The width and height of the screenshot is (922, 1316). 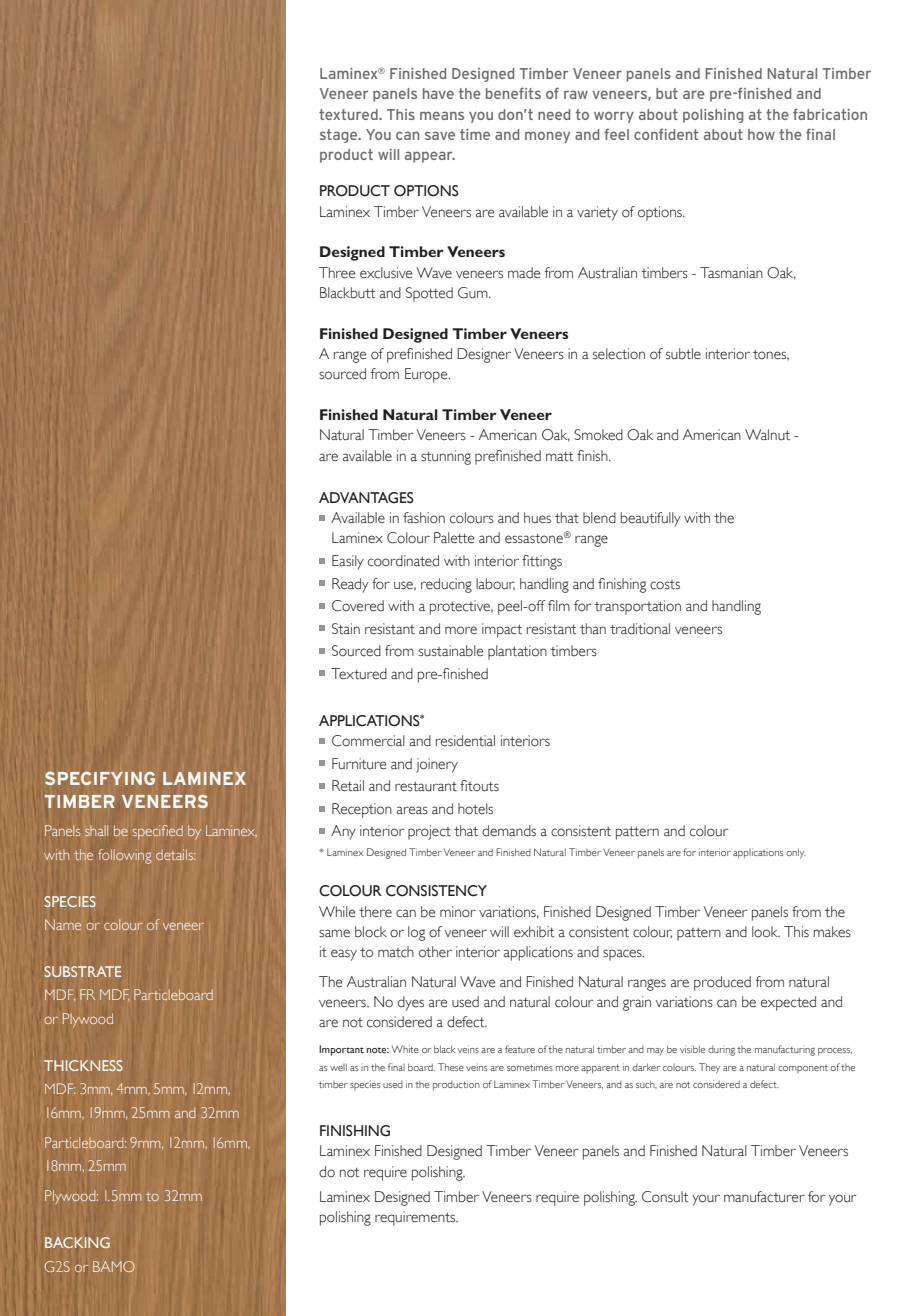 I want to click on BACKING, so click(x=77, y=1242).
